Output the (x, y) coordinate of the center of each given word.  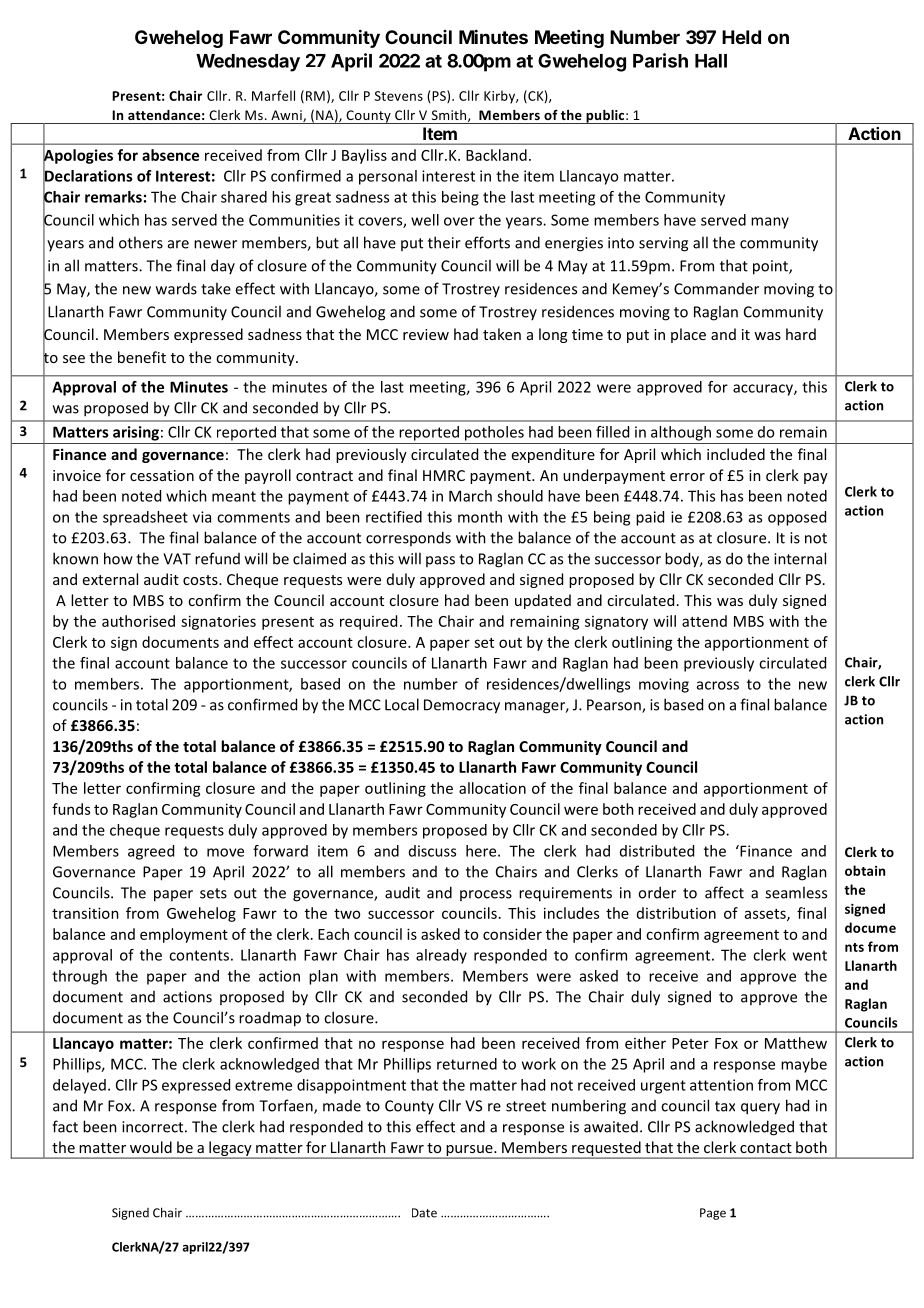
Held (741, 37)
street (526, 1106)
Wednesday (248, 63)
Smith (450, 116)
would (151, 1147)
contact (766, 1148)
